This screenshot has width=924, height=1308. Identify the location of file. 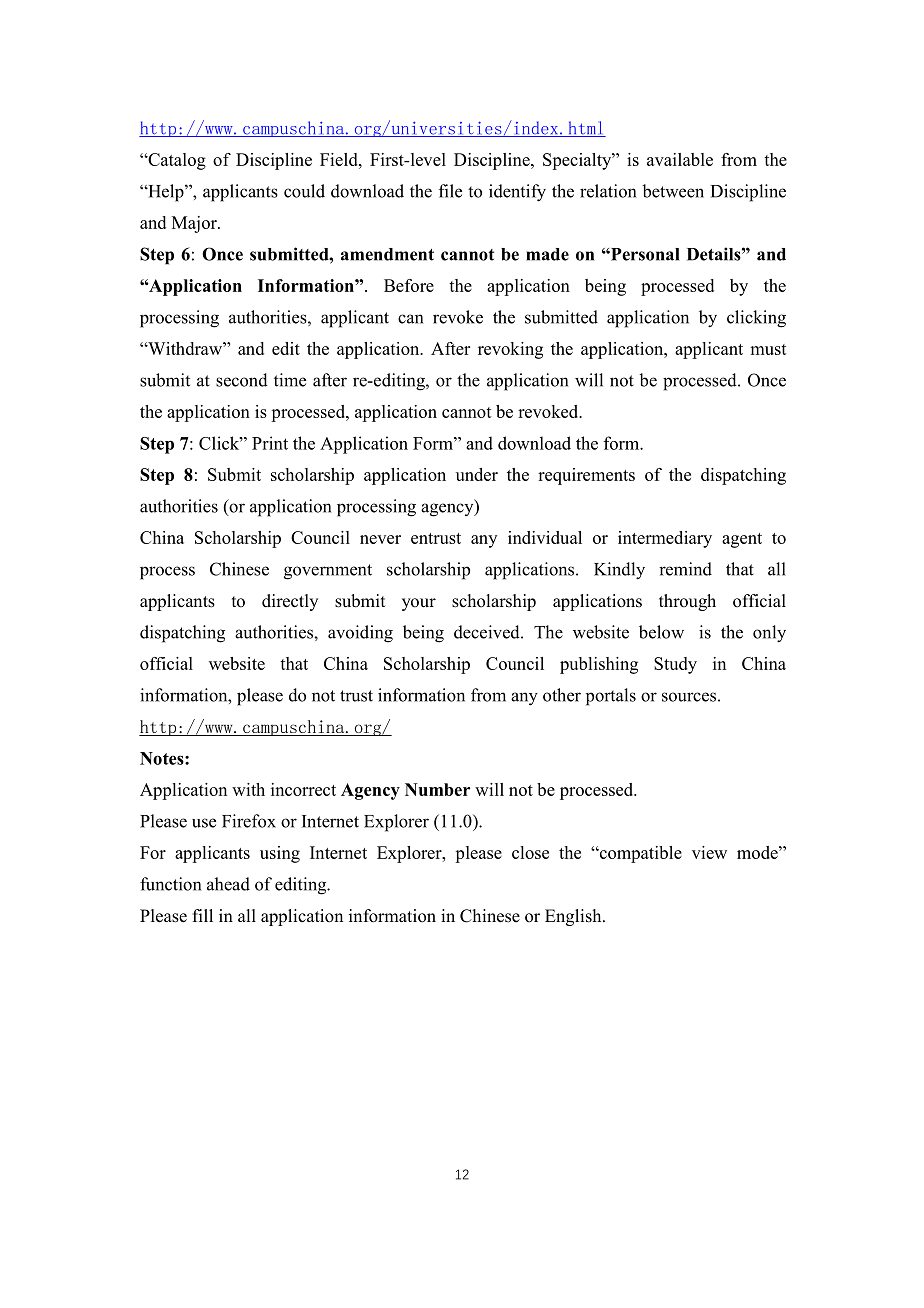
(450, 191).
